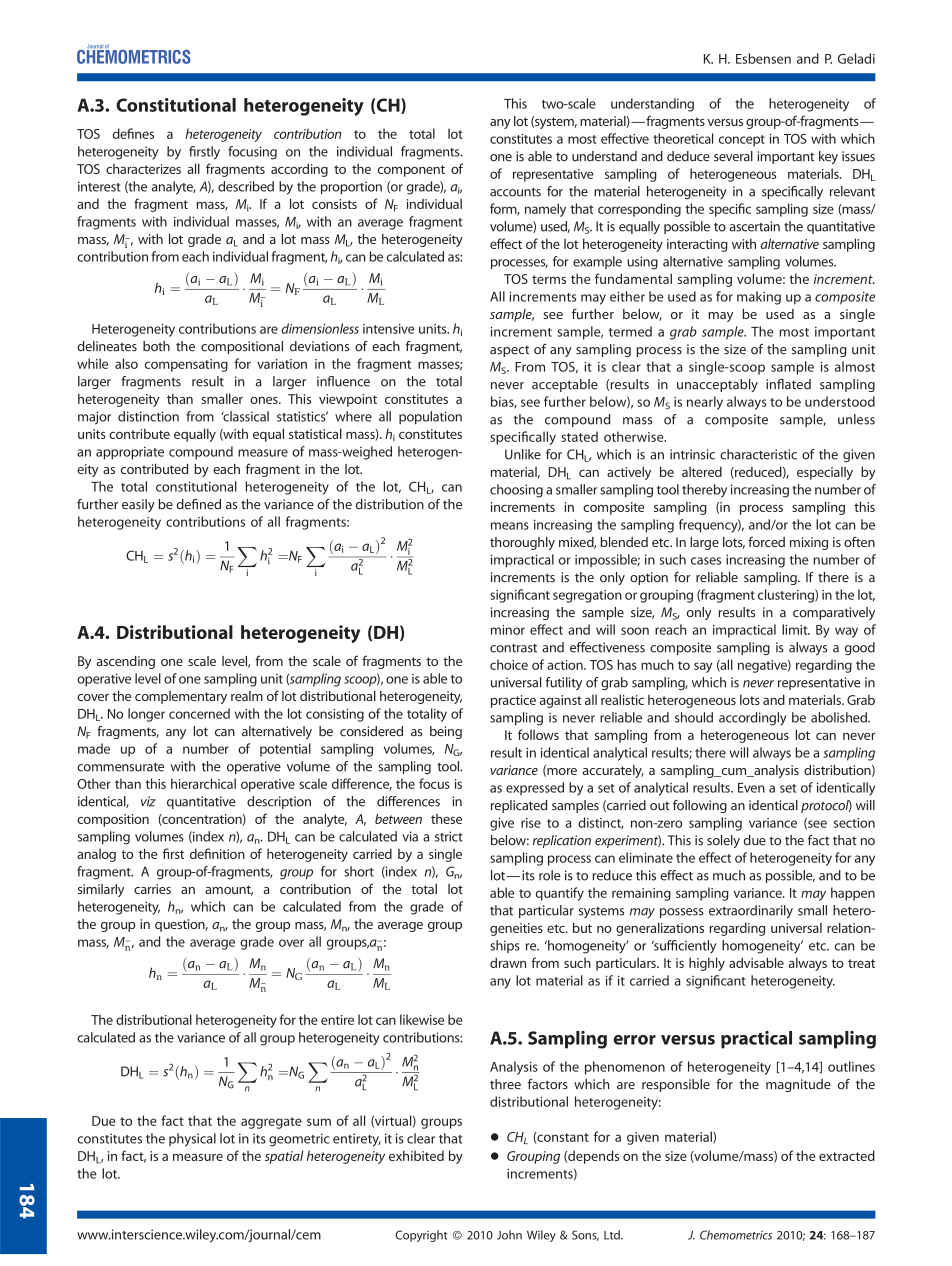 The width and height of the page is (952, 1266). I want to click on population, so click(430, 417).
